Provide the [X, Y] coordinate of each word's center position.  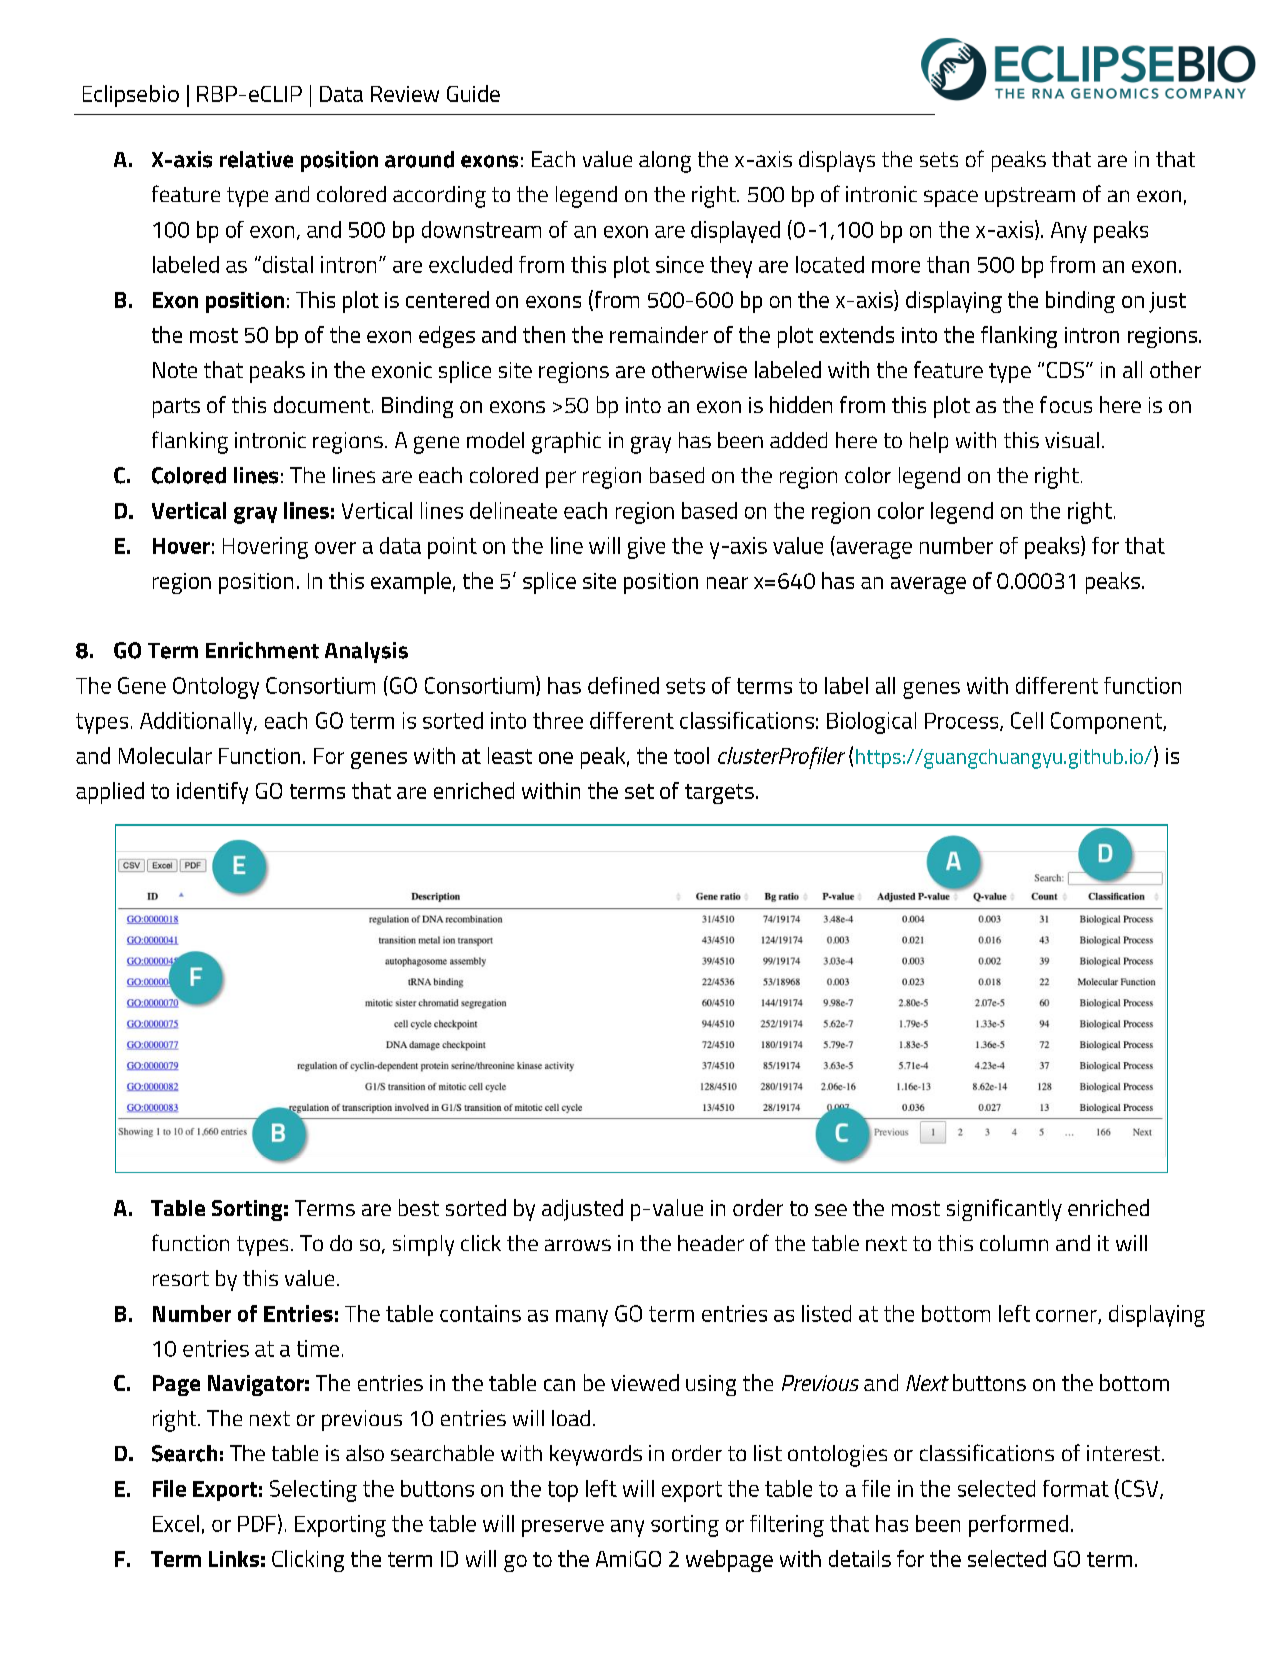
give [646, 548]
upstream [1030, 197]
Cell [1027, 720]
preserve [563, 1528]
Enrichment [262, 650]
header [711, 1243]
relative [256, 159]
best [419, 1207]
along [665, 162]
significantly [1004, 1210]
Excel [176, 1523]
